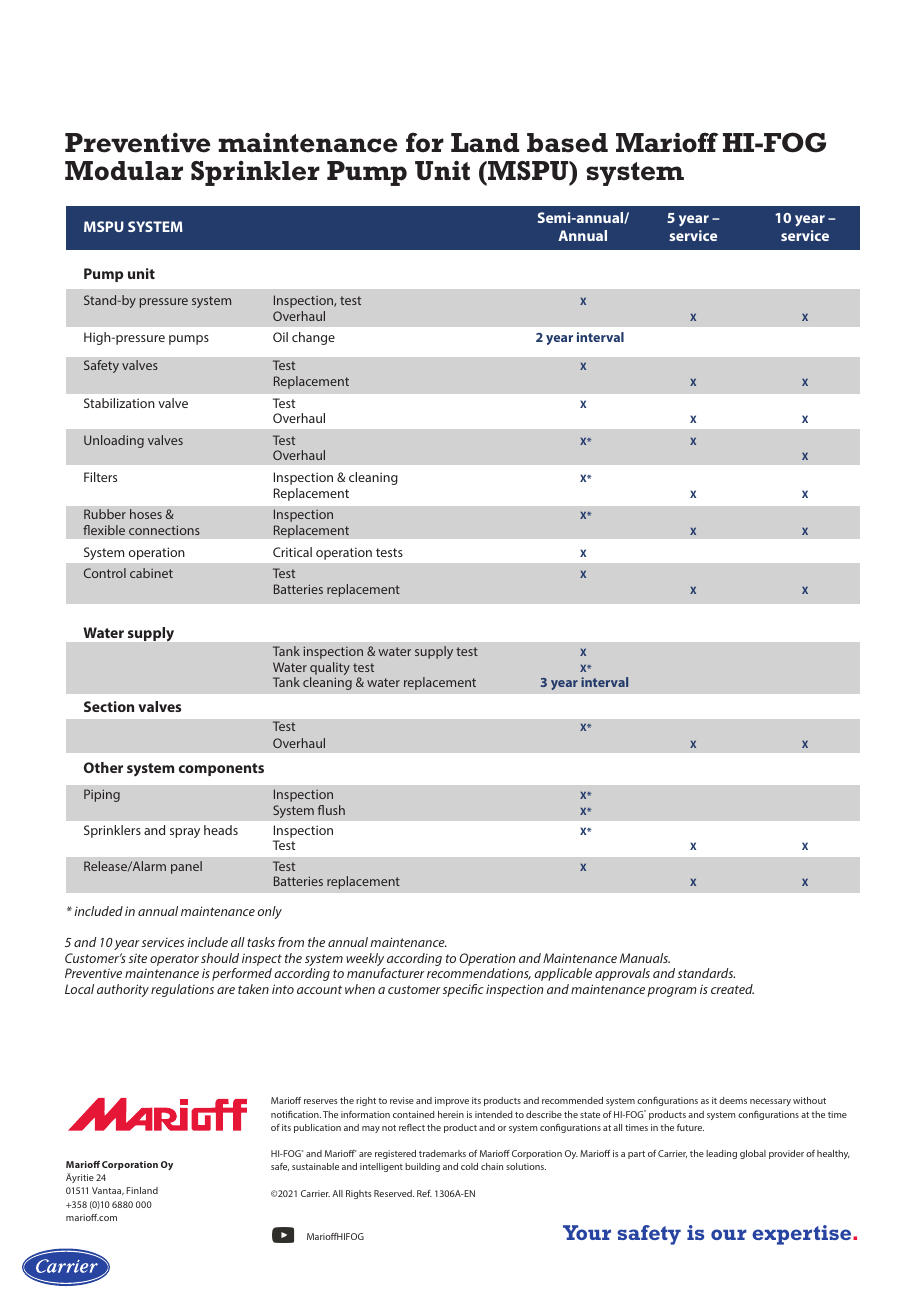  Describe the element at coordinates (124, 171) in the screenshot. I see `Modular` at that location.
